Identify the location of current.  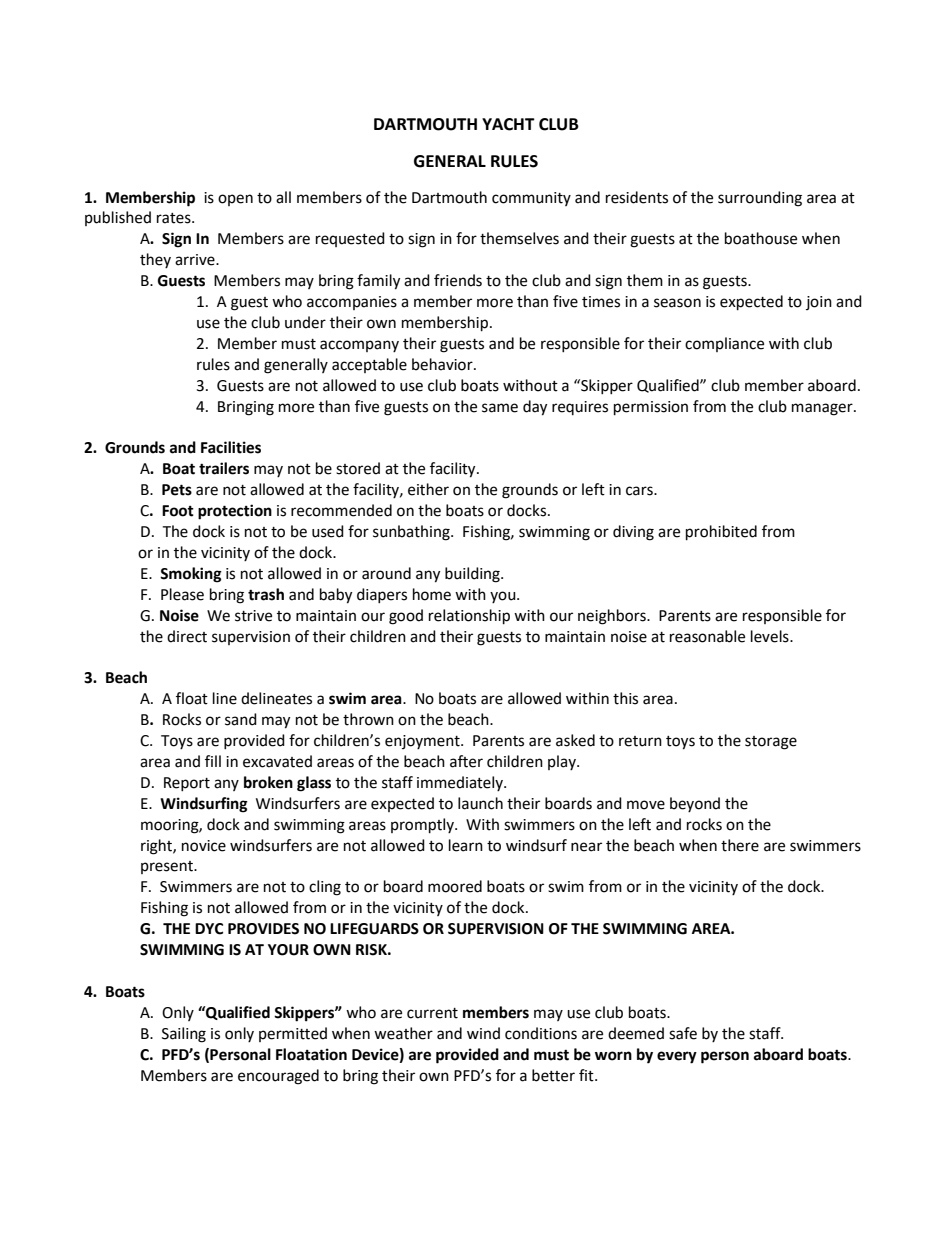
(432, 1013).
